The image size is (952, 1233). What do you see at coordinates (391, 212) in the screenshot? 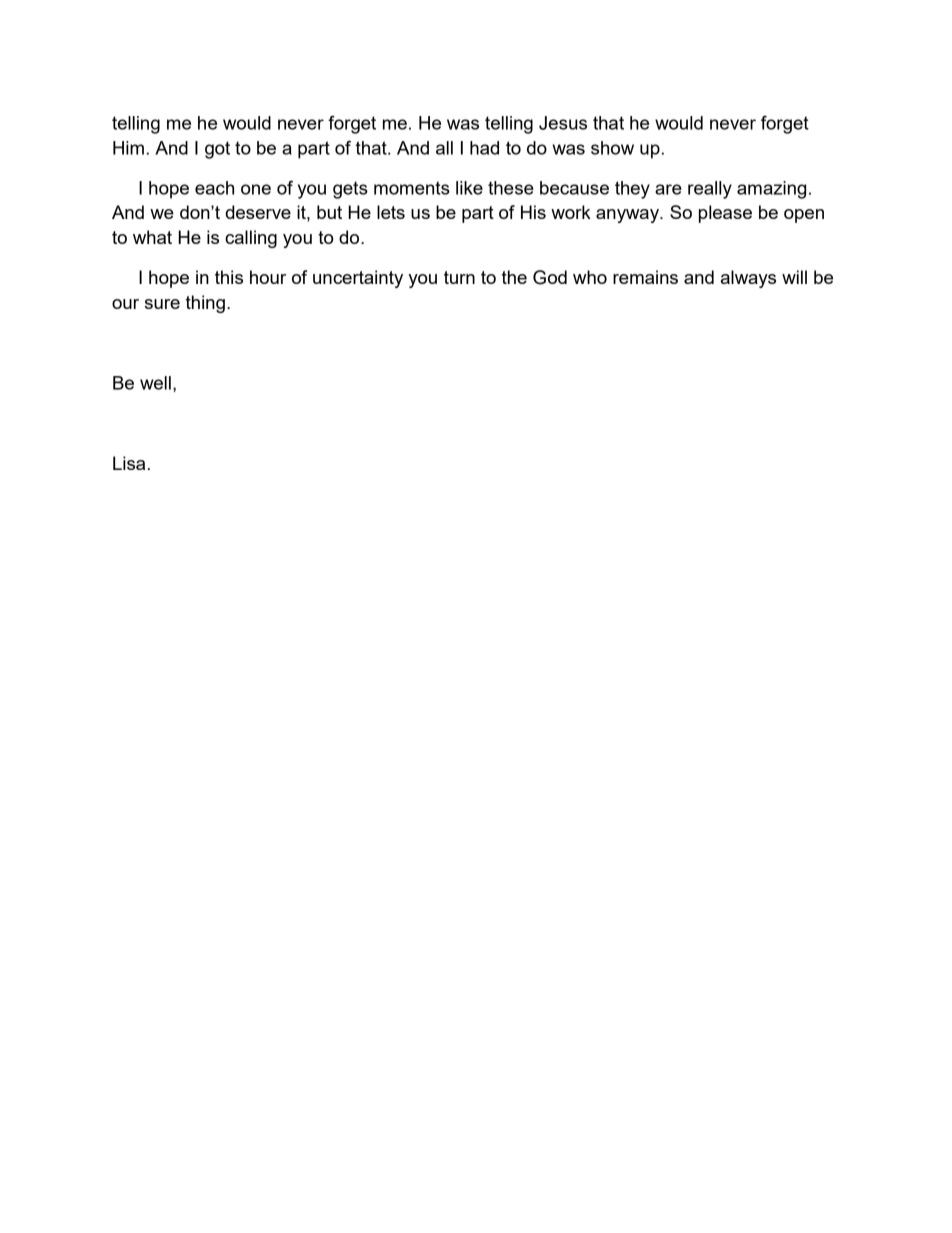
I see `lets` at bounding box center [391, 212].
